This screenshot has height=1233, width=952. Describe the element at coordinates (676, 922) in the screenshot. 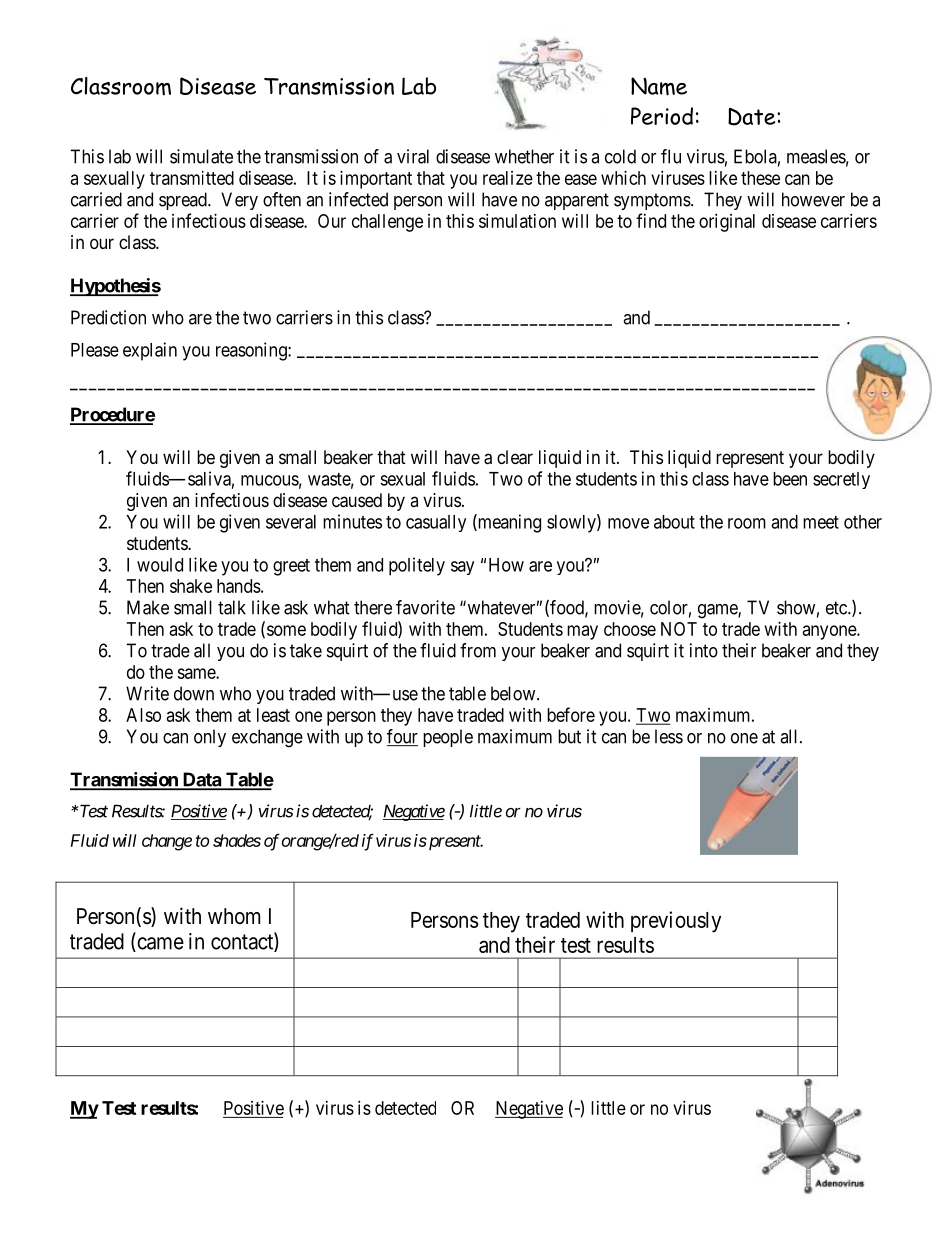

I see `previously` at that location.
